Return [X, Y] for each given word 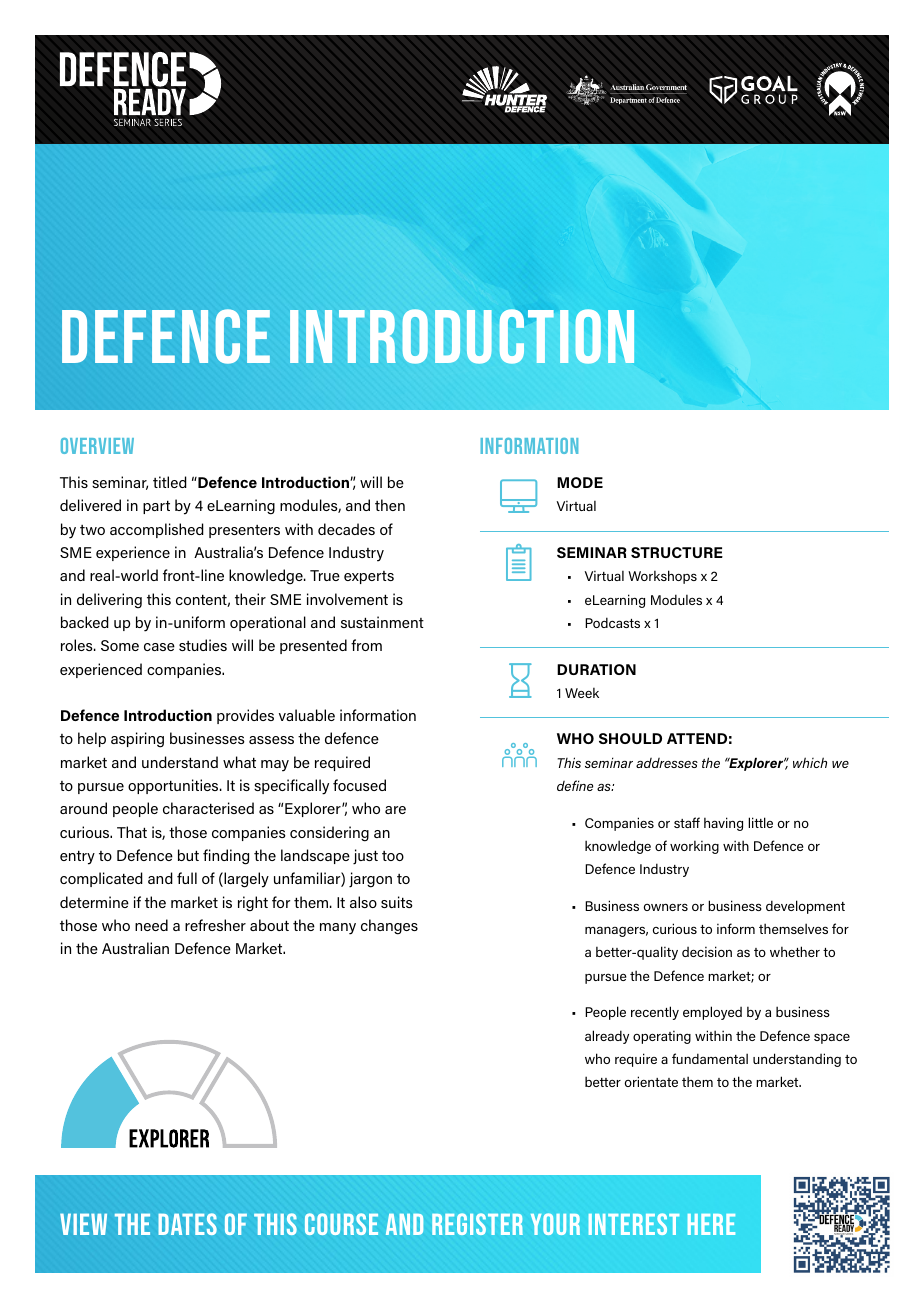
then [390, 505]
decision [707, 951]
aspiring [137, 740]
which [810, 762]
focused [359, 785]
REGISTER [477, 1224]
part [156, 507]
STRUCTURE [677, 552]
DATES [187, 1224]
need [151, 925]
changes [389, 927]
